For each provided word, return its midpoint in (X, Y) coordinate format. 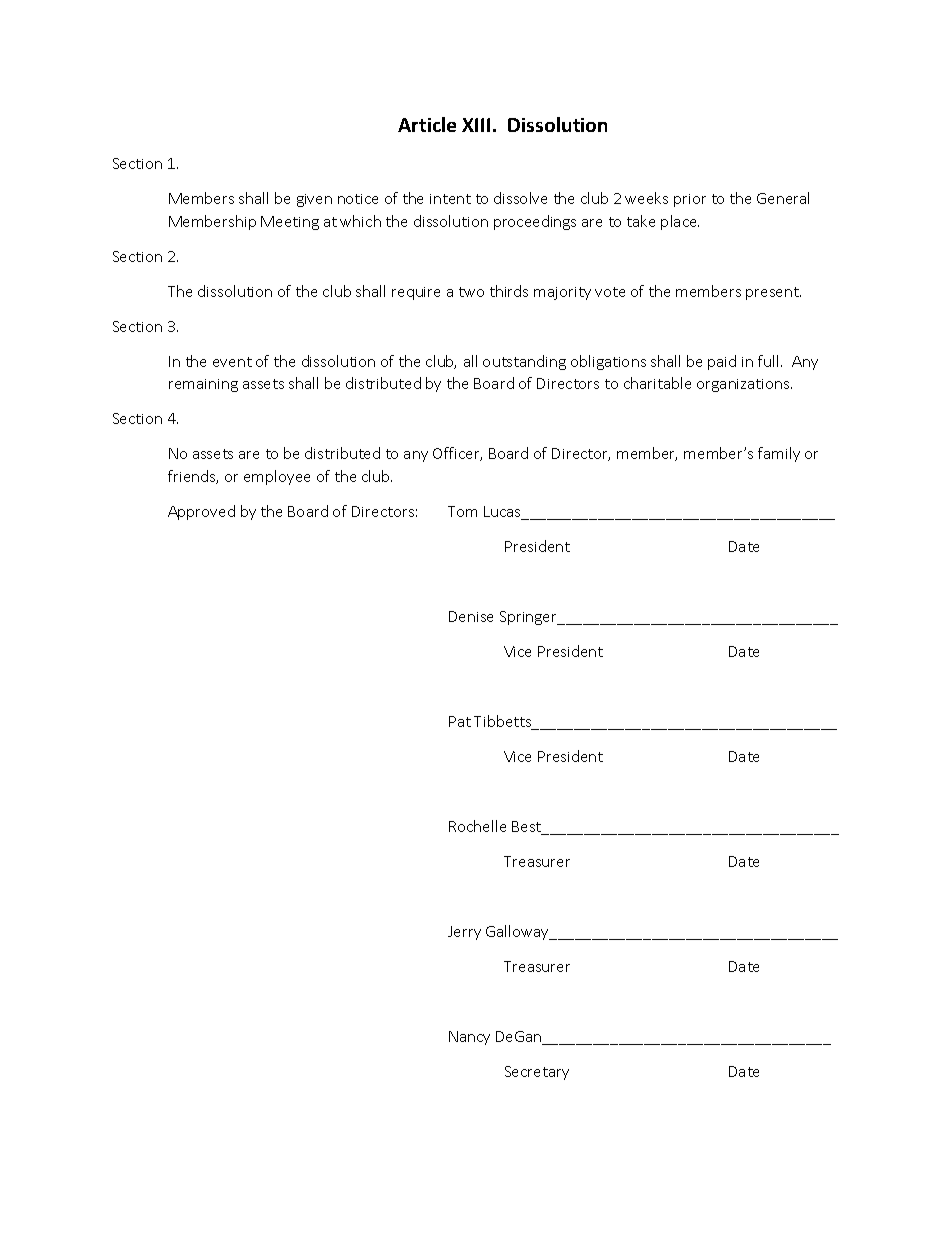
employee (277, 477)
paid (722, 362)
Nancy (469, 1038)
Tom (462, 511)
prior (690, 200)
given (314, 200)
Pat (460, 721)
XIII (476, 125)
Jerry (464, 933)
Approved (201, 512)
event (232, 362)
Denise (471, 616)
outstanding (524, 362)
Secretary (537, 1073)
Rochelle (477, 826)
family (779, 454)
